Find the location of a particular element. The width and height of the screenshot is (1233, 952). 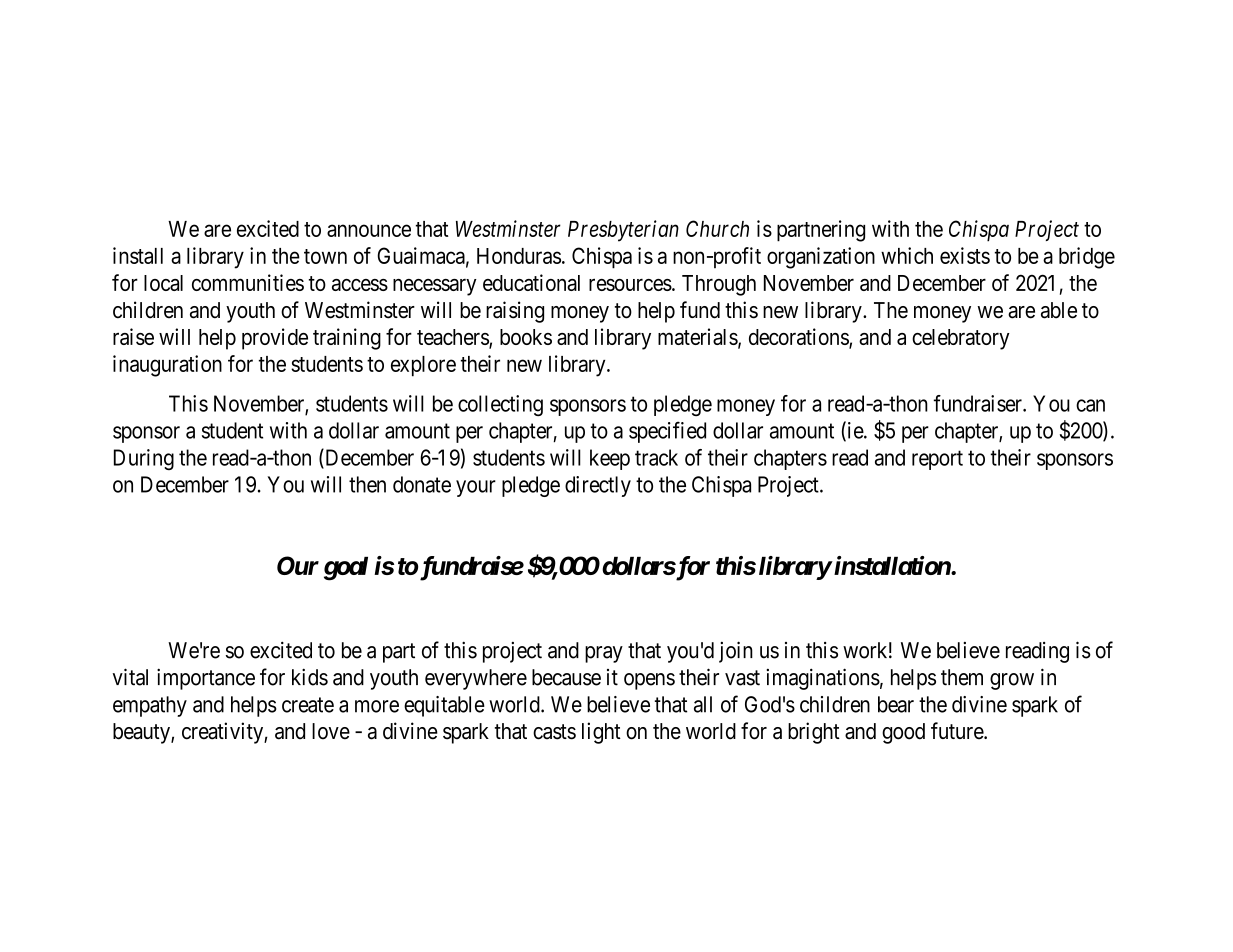

goal is located at coordinates (346, 569).
